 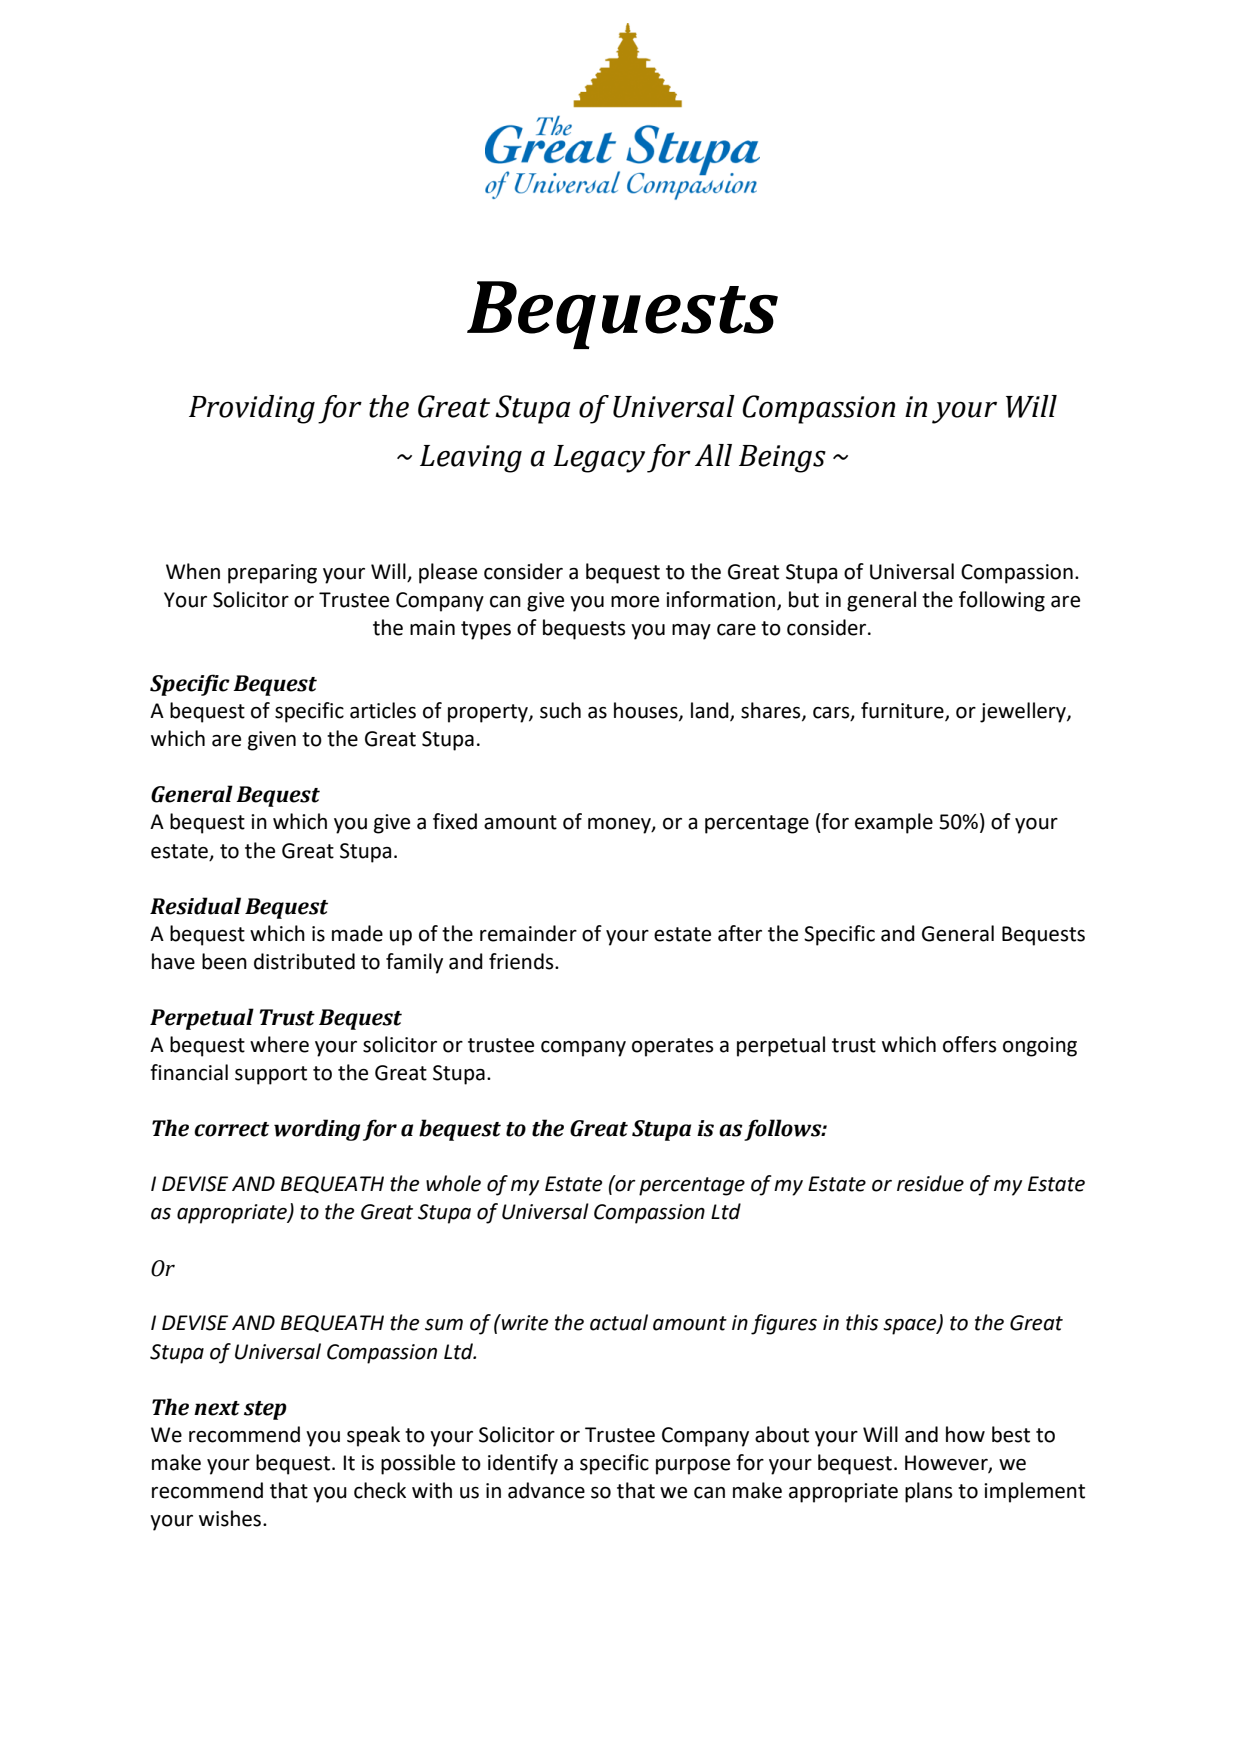 I want to click on plans, so click(x=928, y=1492).
